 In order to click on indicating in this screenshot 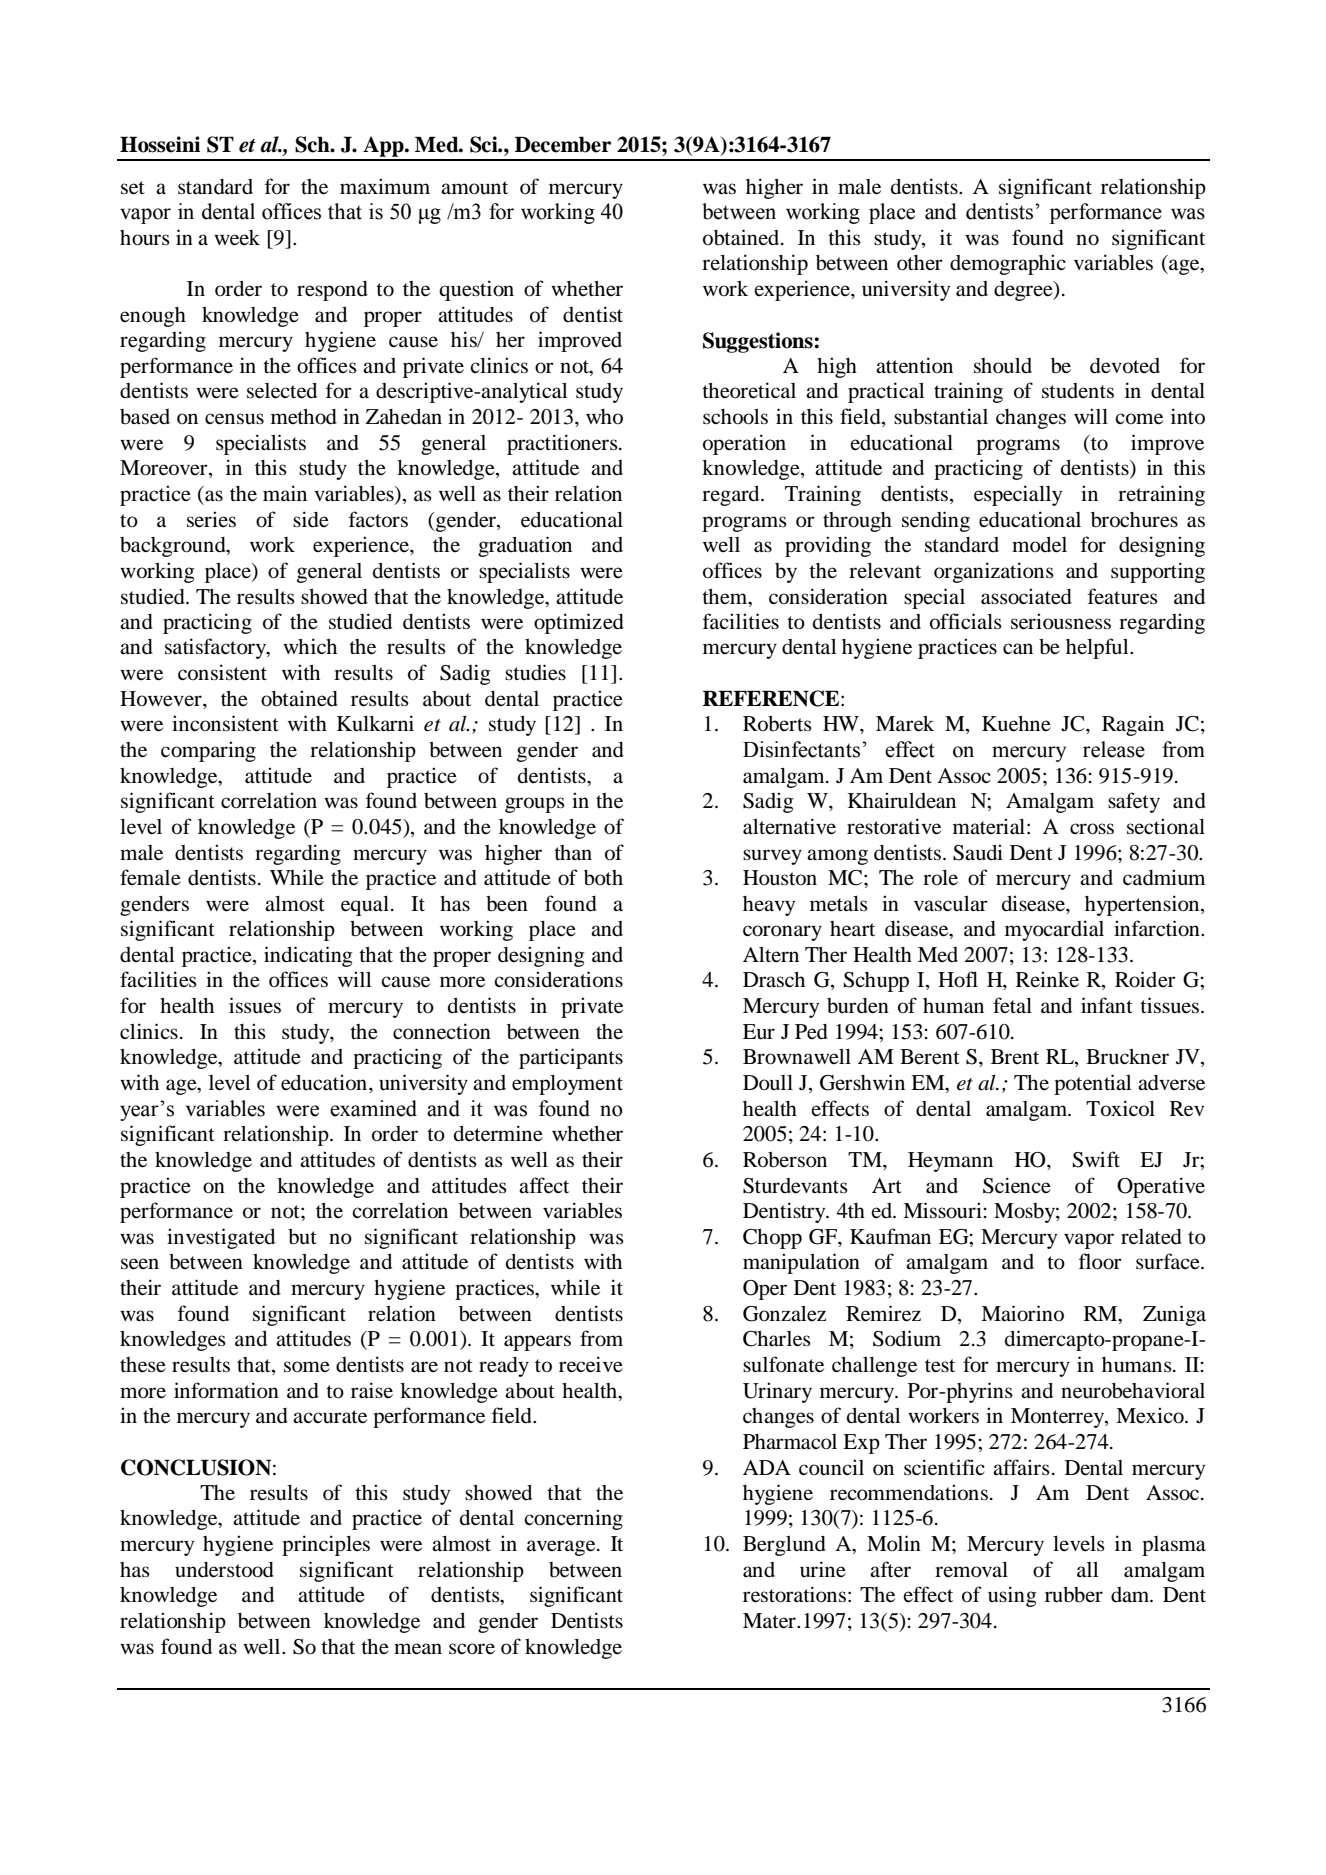, I will do `click(308, 956)`.
